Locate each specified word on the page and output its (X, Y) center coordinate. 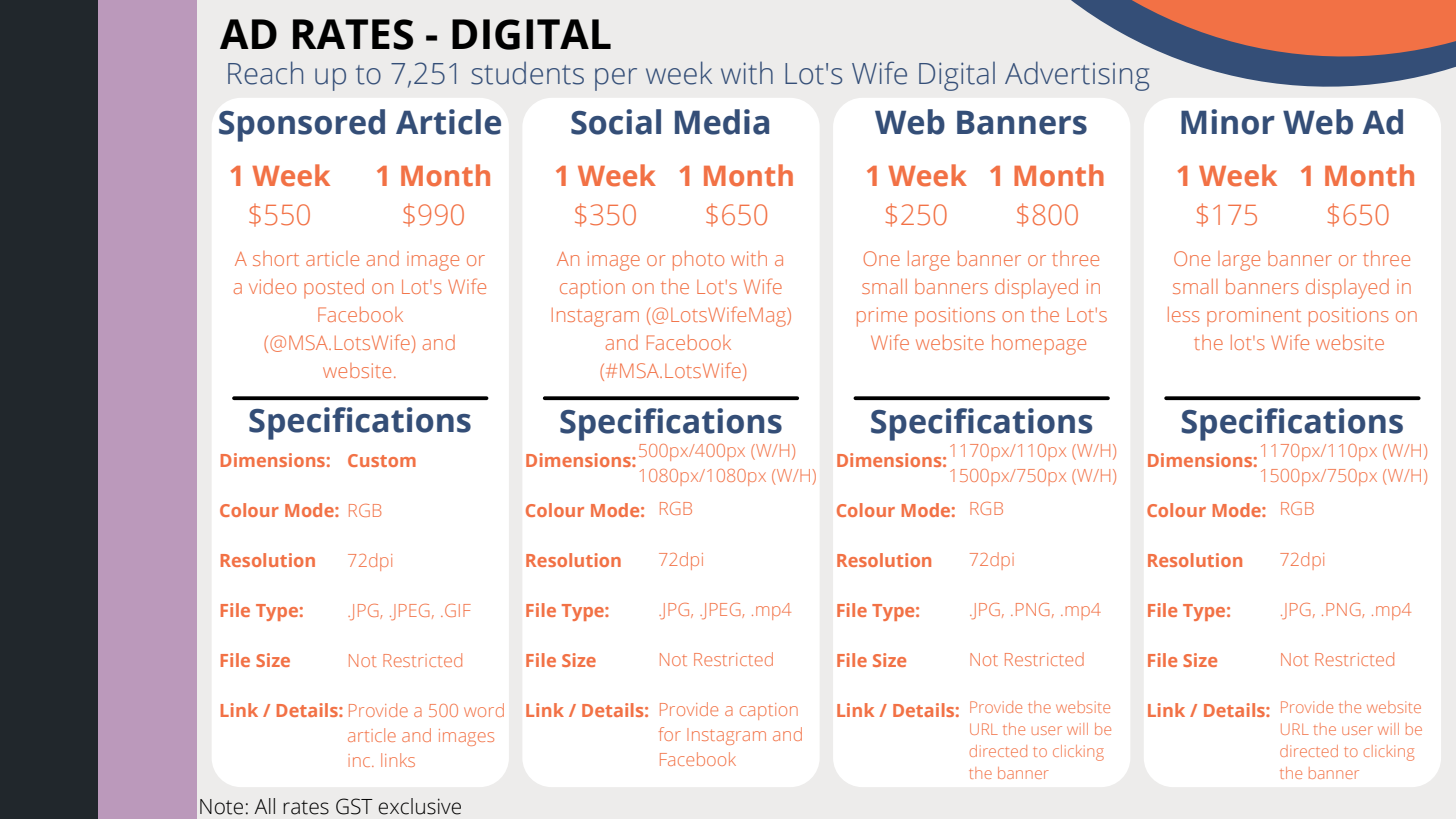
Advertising (1077, 76)
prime (882, 317)
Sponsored (302, 125)
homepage (1039, 345)
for (670, 734)
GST (354, 806)
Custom (382, 460)
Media (722, 122)
